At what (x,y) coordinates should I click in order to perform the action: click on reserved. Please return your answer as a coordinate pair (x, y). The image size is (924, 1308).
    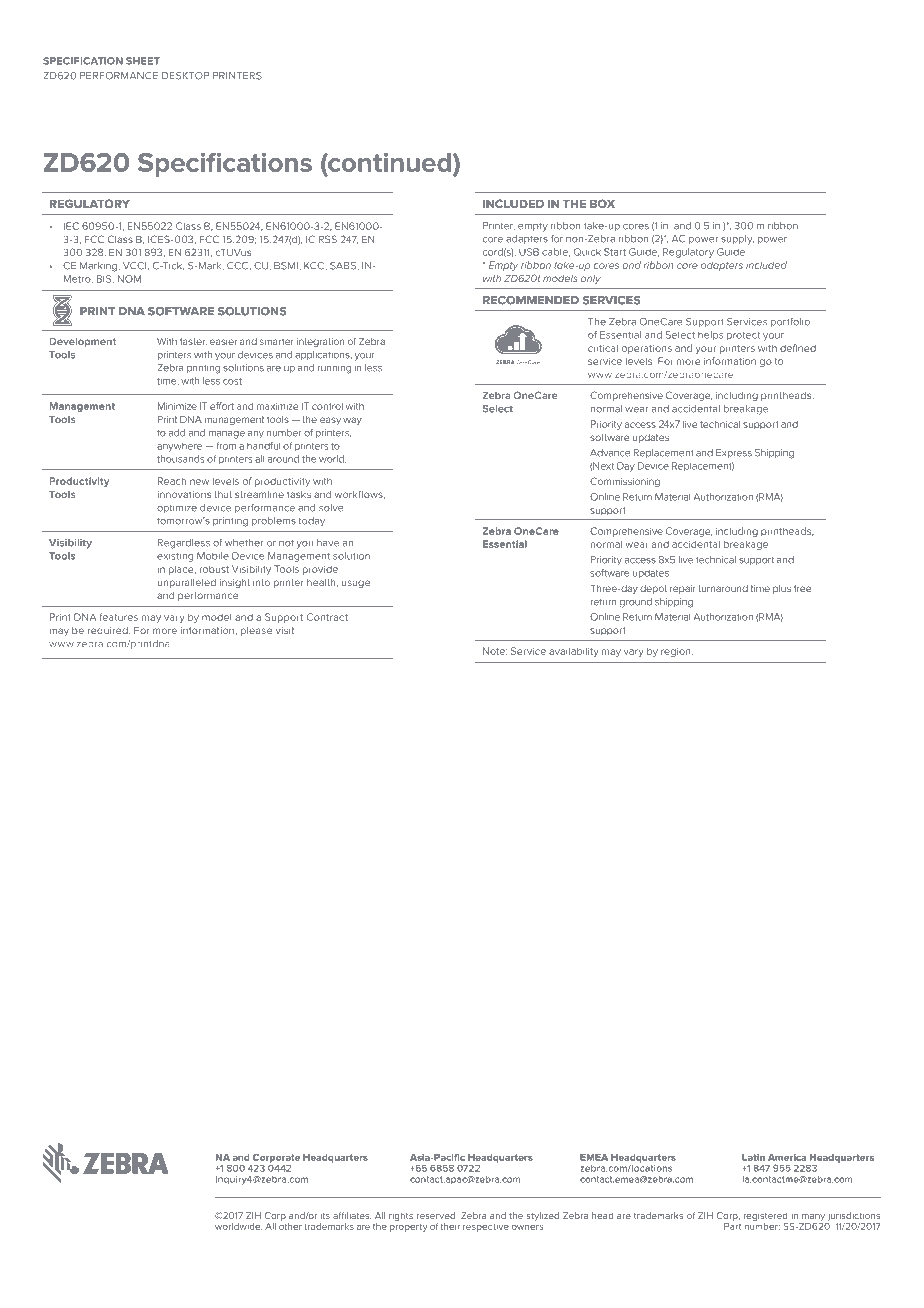
    Looking at the image, I should click on (436, 1215).
